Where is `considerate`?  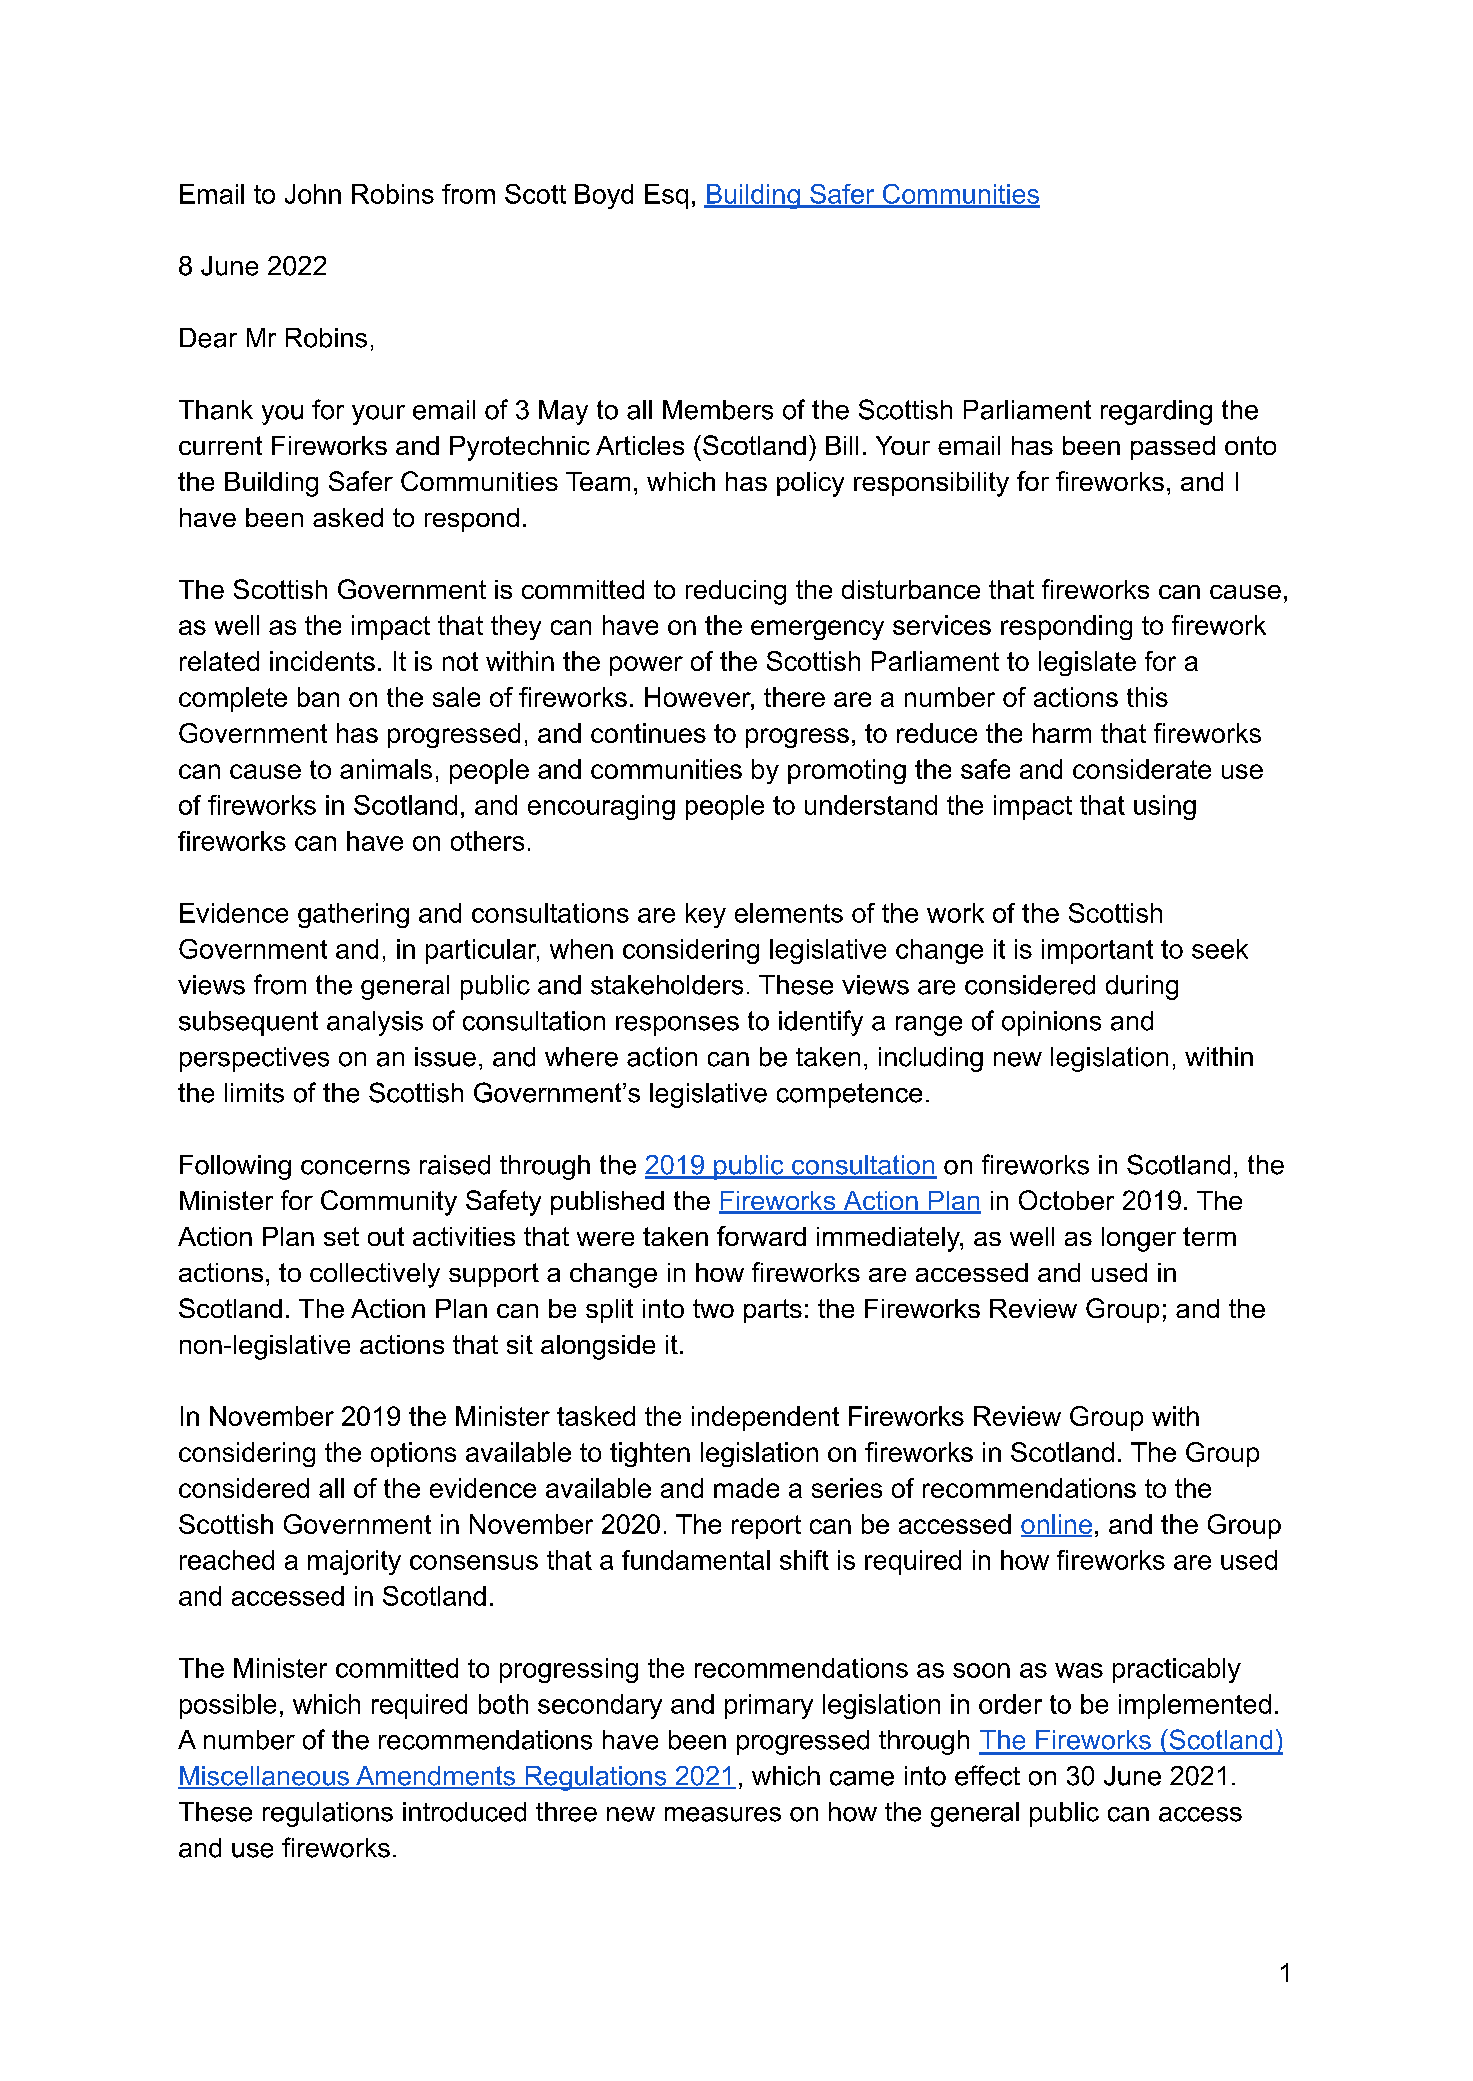
considerate is located at coordinates (1142, 769).
